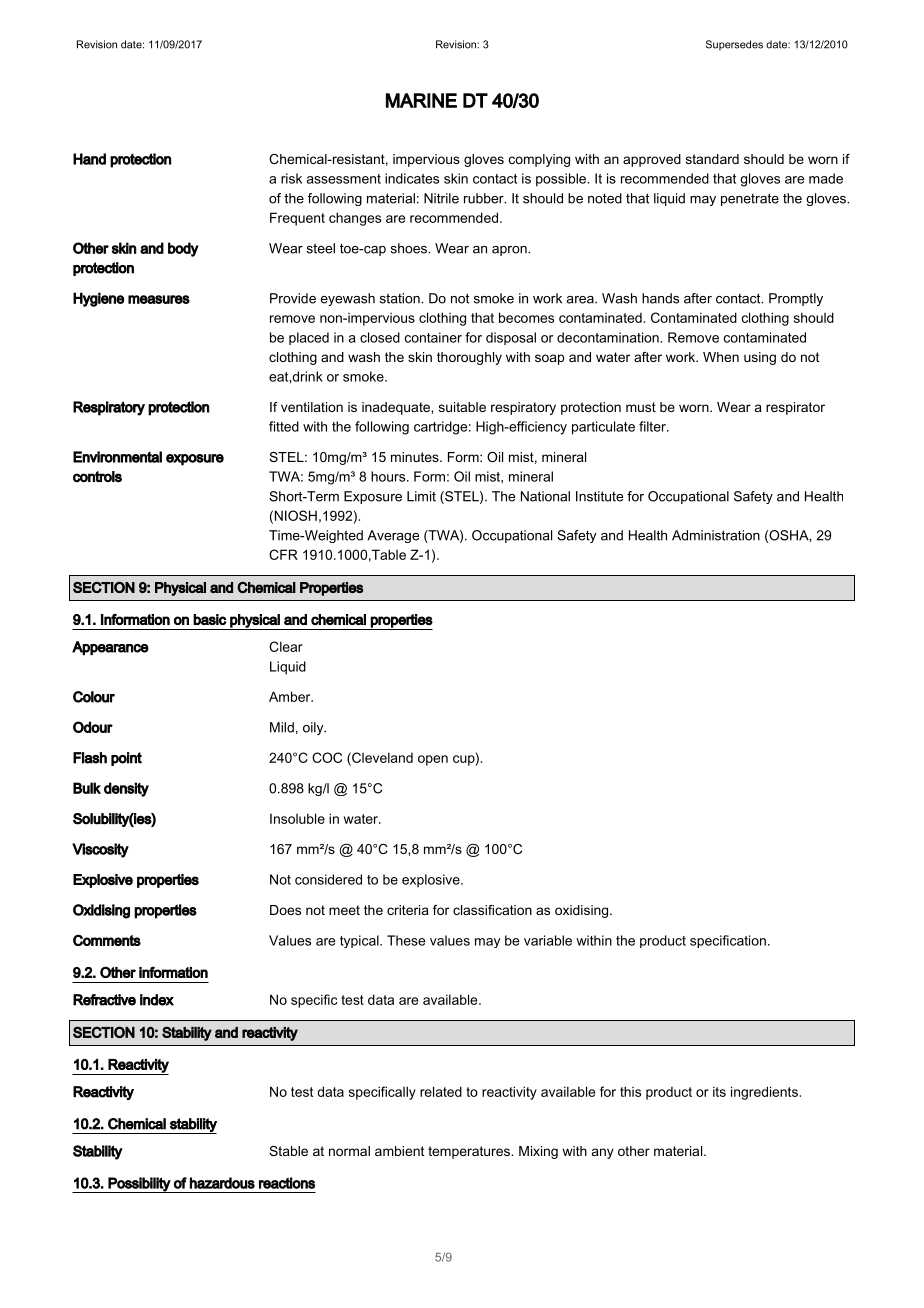 The width and height of the screenshot is (924, 1308). Describe the element at coordinates (107, 940) in the screenshot. I see `Comments` at that location.
